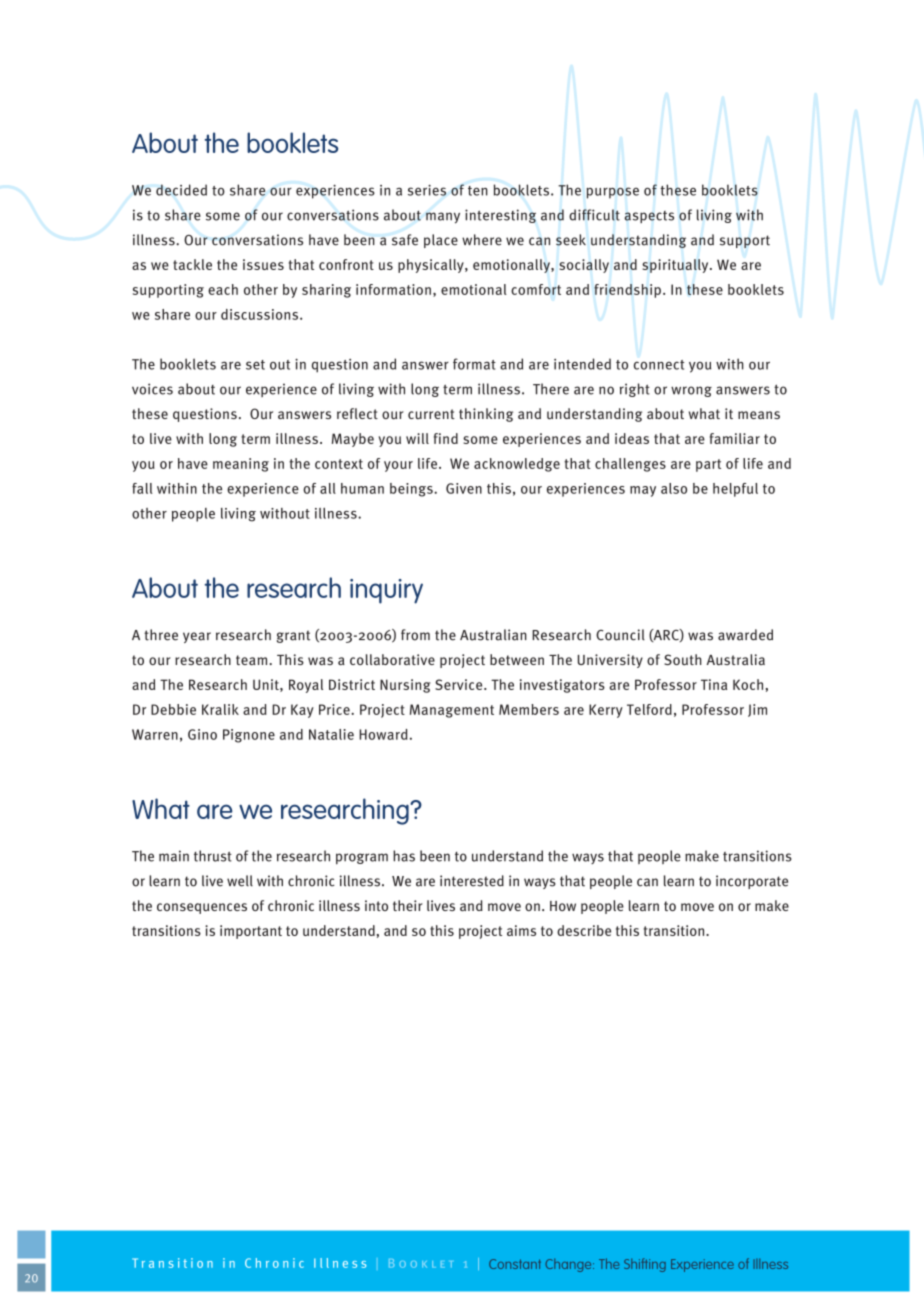  I want to click on has, so click(404, 856).
